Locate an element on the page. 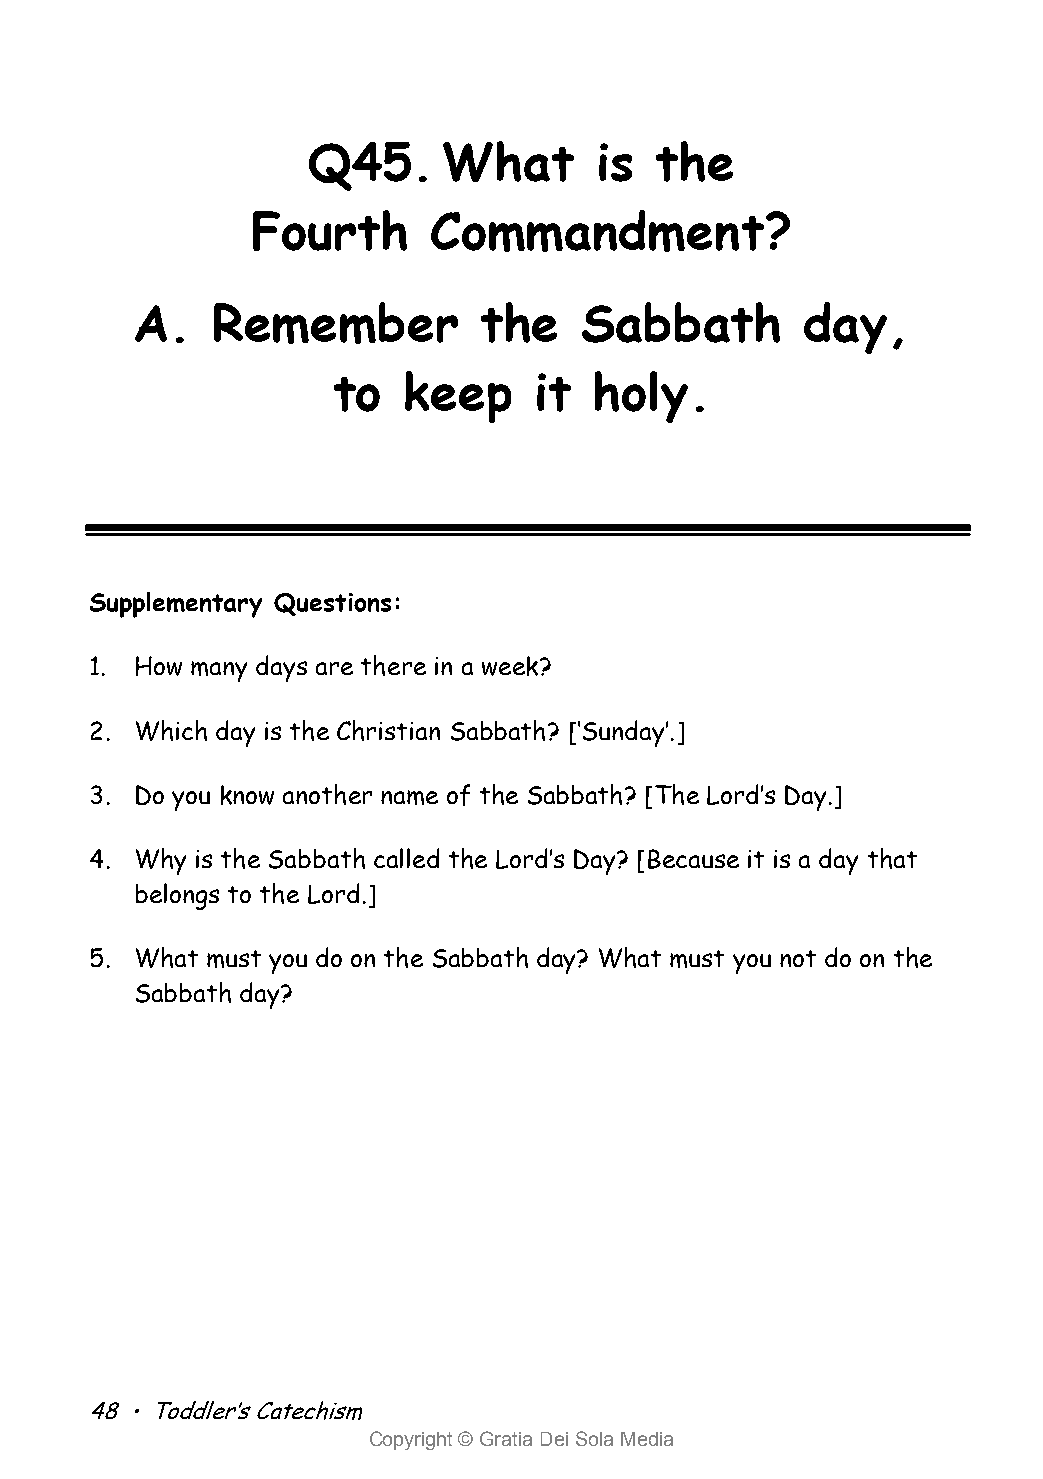 Image resolution: width=1043 pixels, height=1479 pixels. Media is located at coordinates (647, 1439).
